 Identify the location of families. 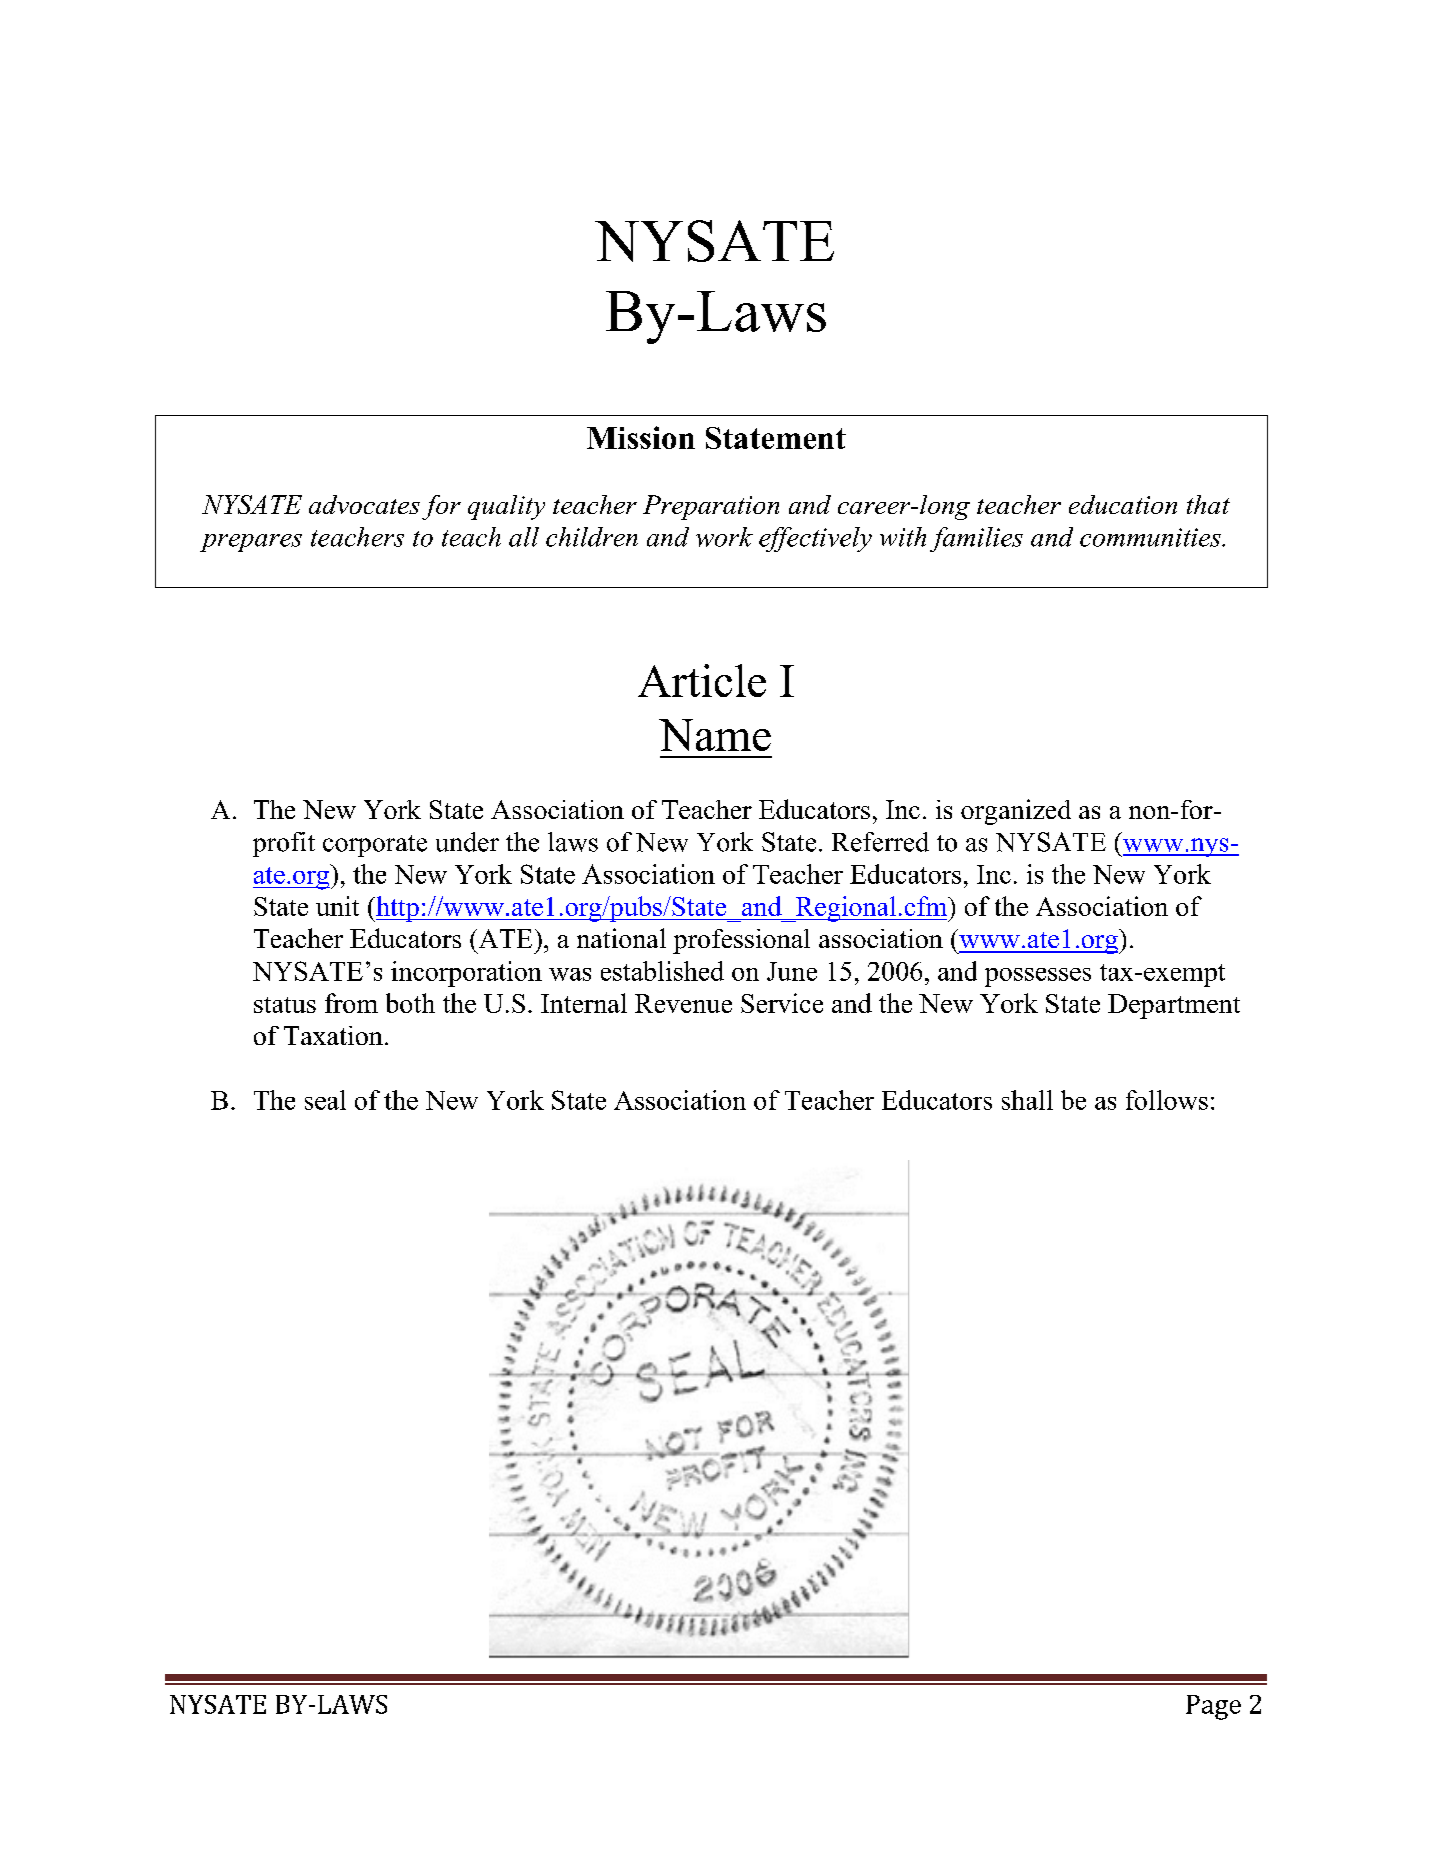
(976, 539).
